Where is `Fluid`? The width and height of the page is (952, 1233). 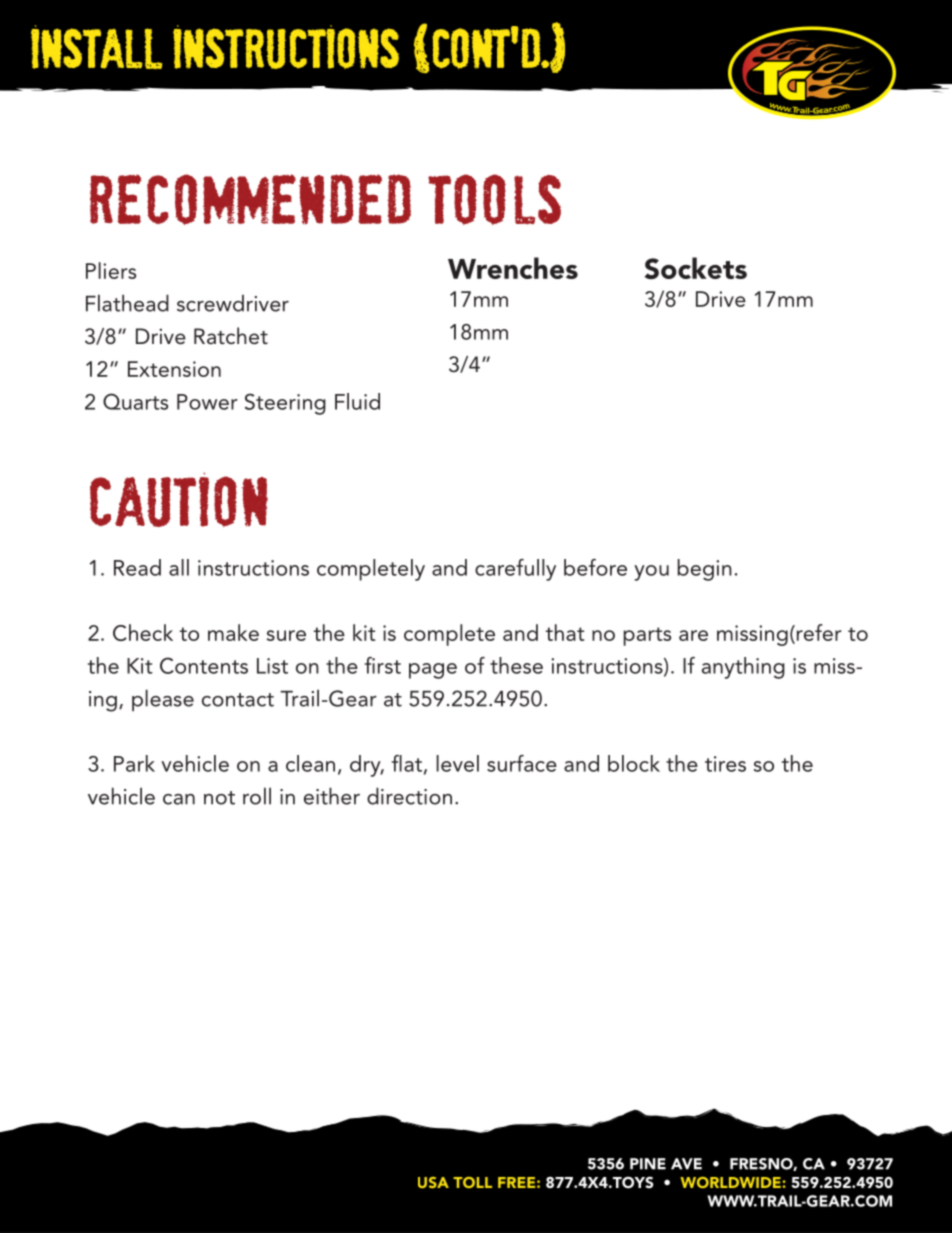
Fluid is located at coordinates (357, 401).
